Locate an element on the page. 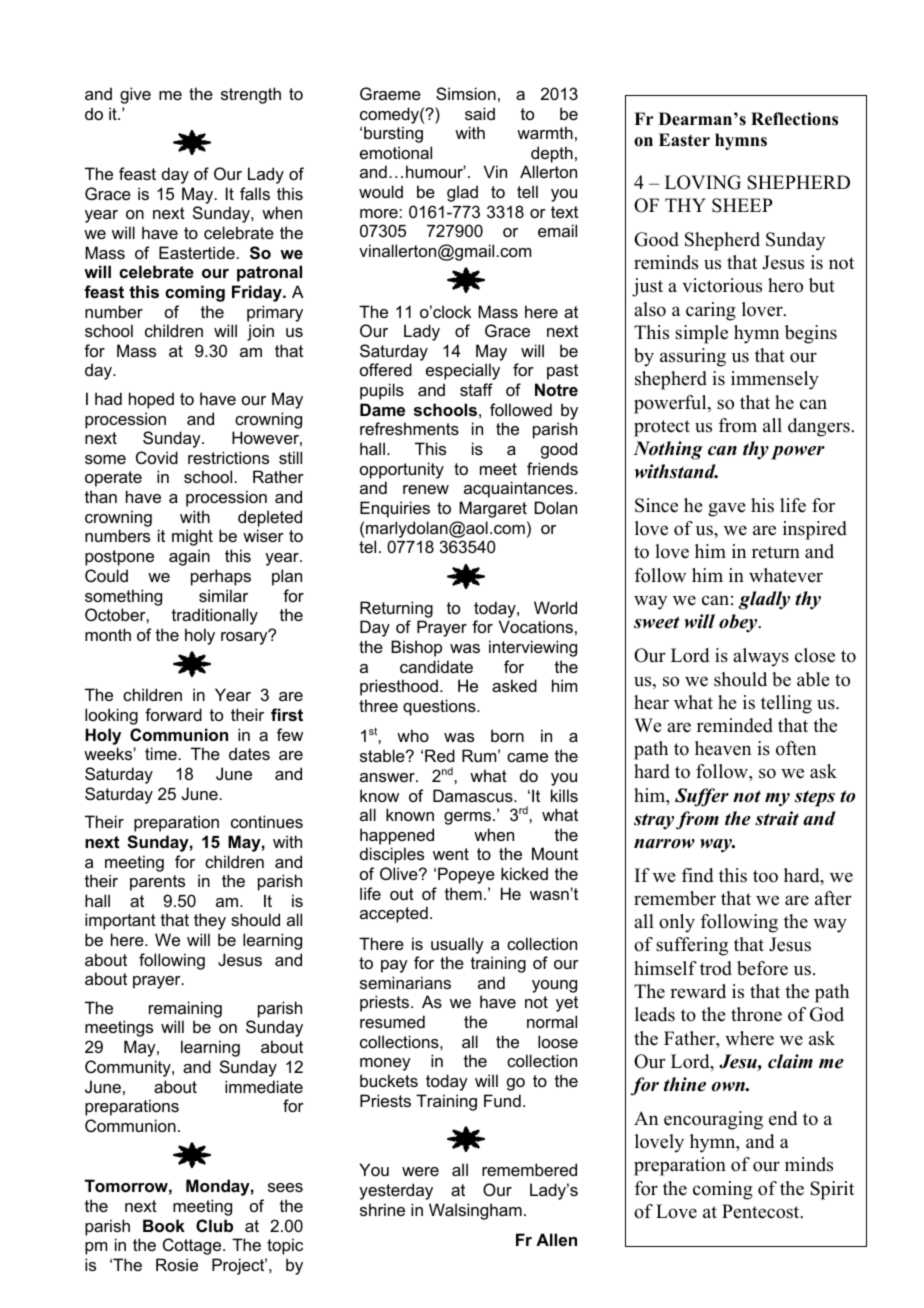  give is located at coordinates (135, 95).
